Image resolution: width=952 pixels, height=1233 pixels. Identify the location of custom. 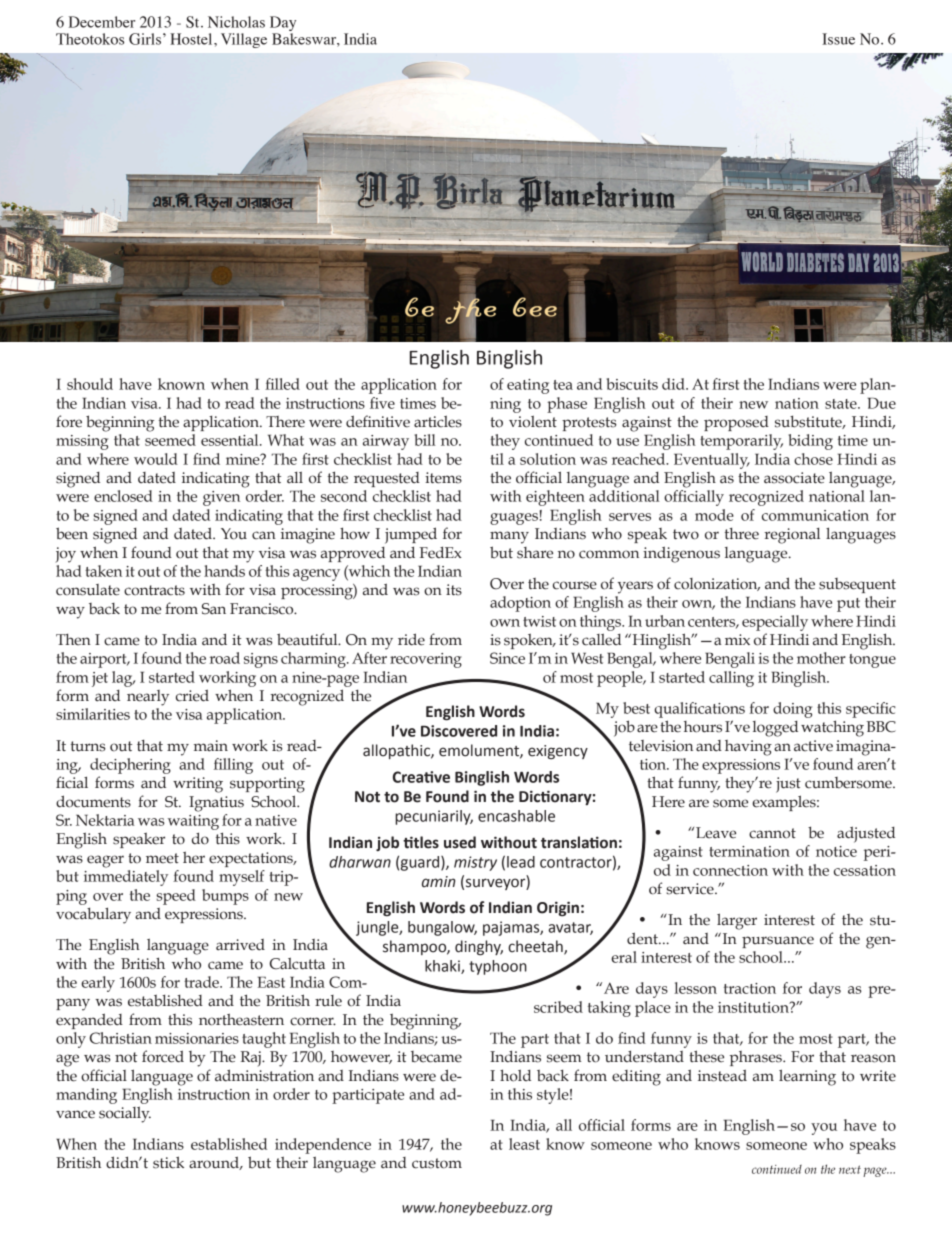
(437, 1163).
